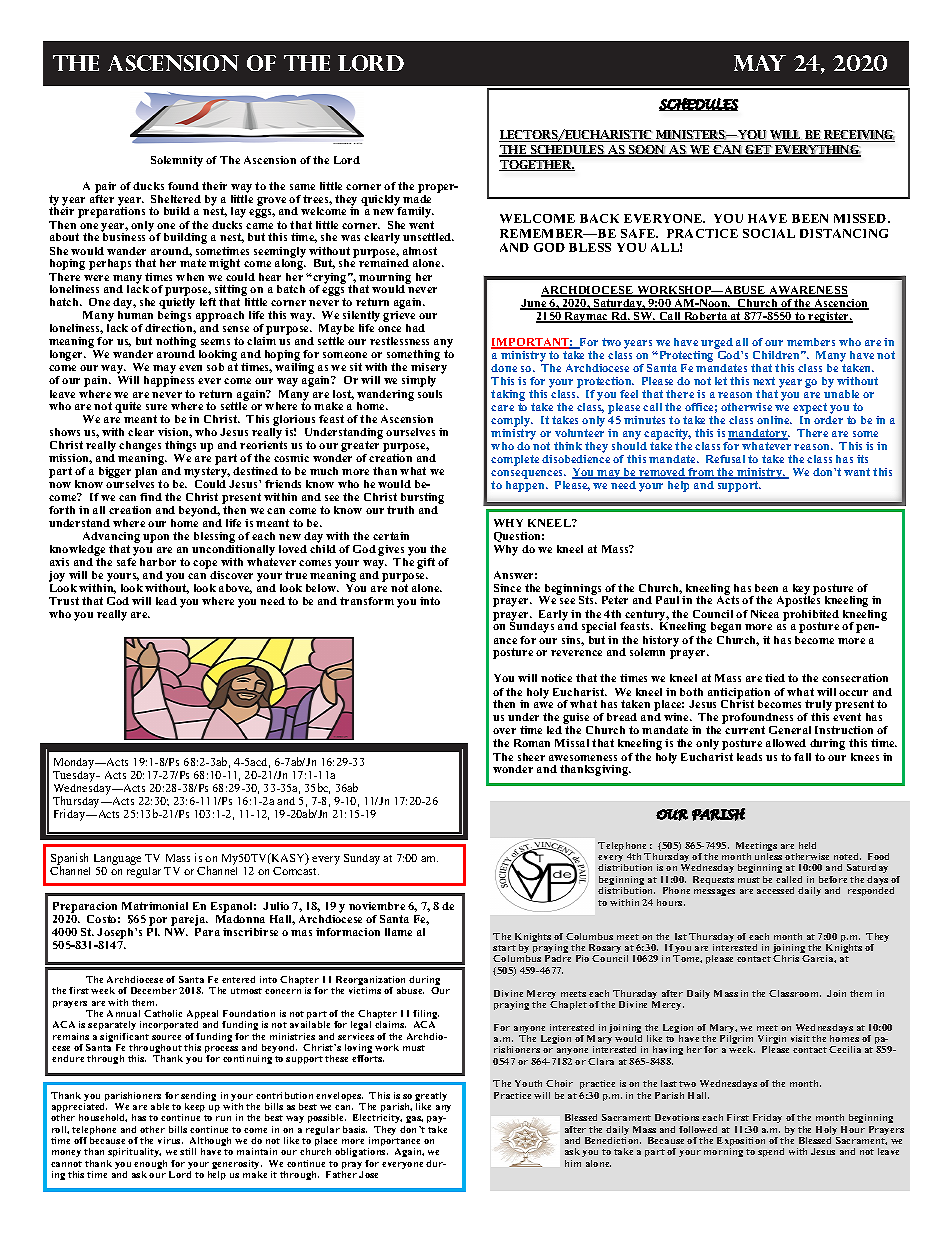  I want to click on Language, so click(117, 859).
